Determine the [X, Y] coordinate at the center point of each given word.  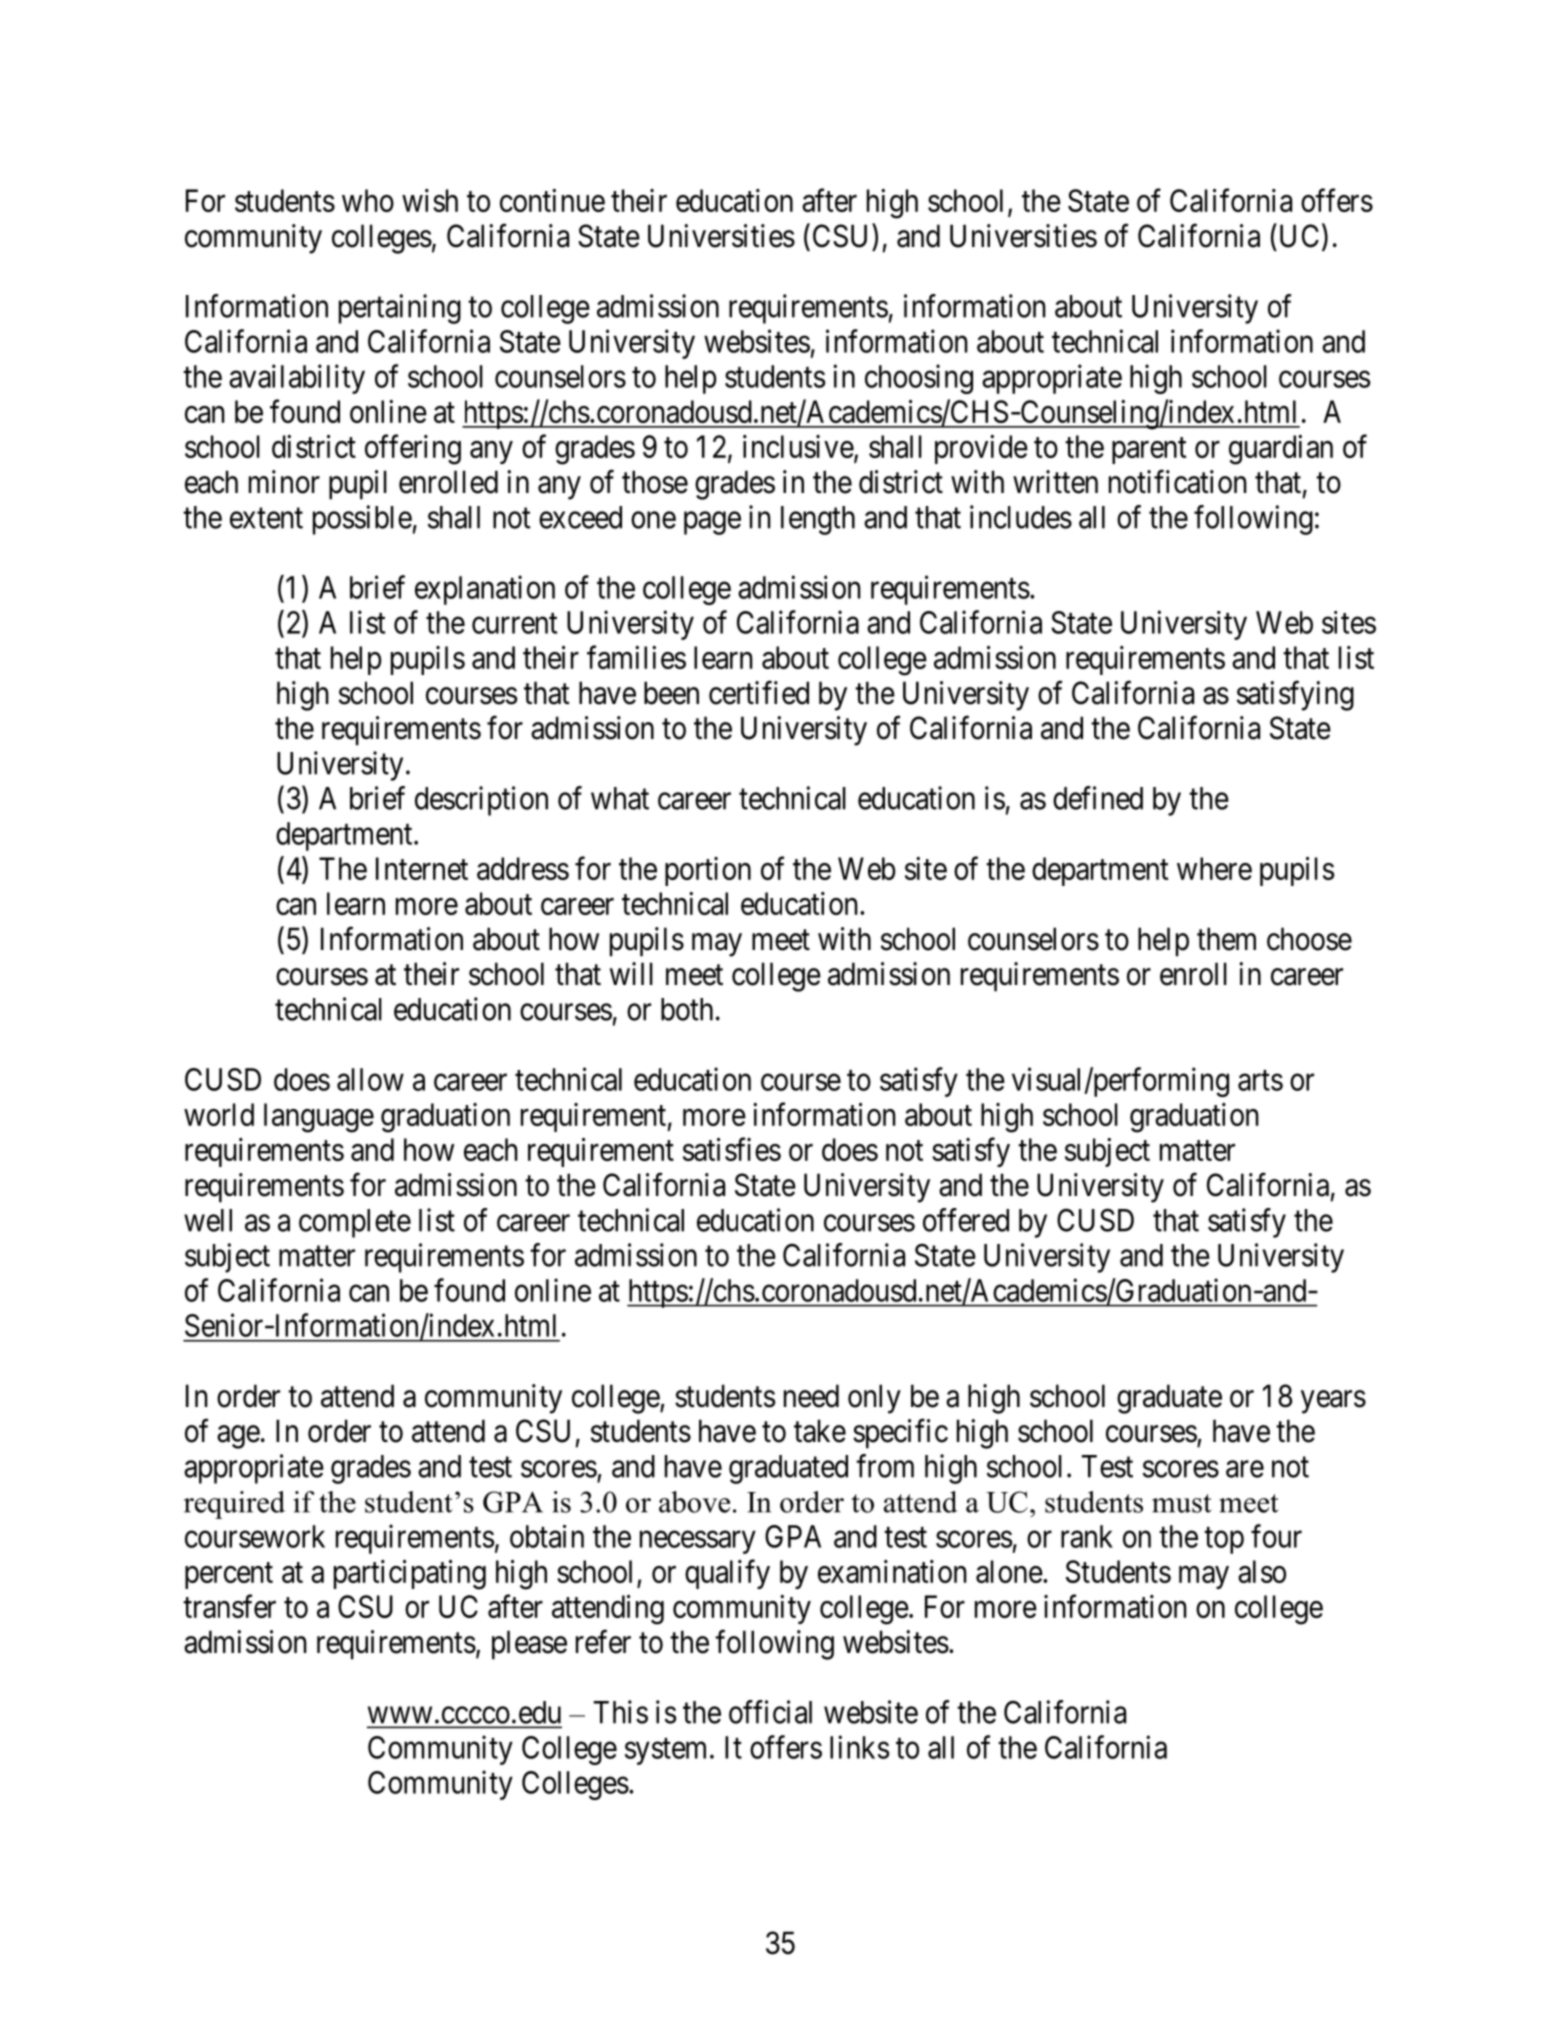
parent [1149, 451]
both [687, 1009]
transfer [229, 1606]
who [368, 200]
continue [552, 200]
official [770, 1712]
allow [370, 1079]
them [1226, 939]
